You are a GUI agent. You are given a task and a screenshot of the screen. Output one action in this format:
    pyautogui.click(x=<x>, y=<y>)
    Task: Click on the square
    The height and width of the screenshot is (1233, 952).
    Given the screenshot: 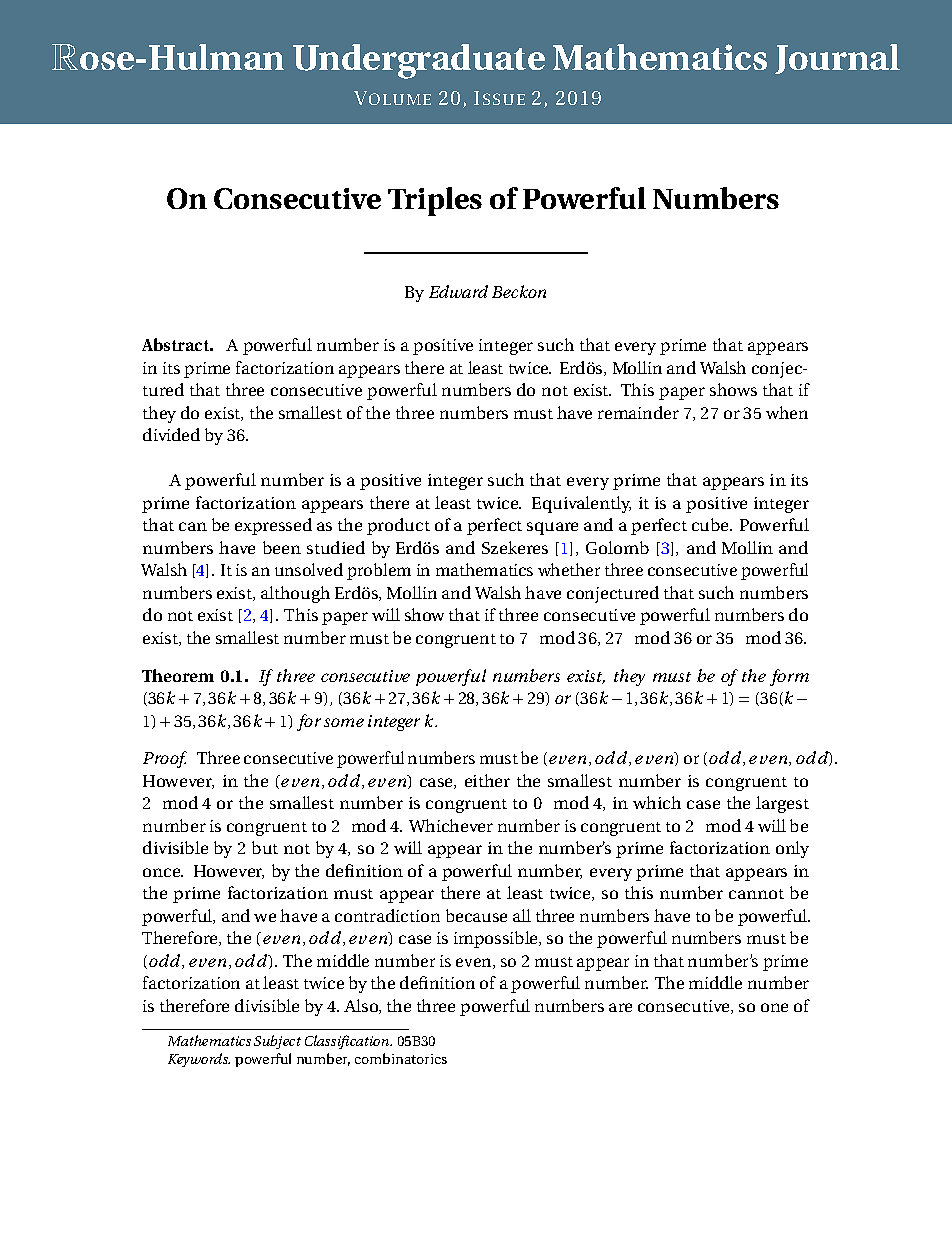 What is the action you would take?
    pyautogui.click(x=552, y=528)
